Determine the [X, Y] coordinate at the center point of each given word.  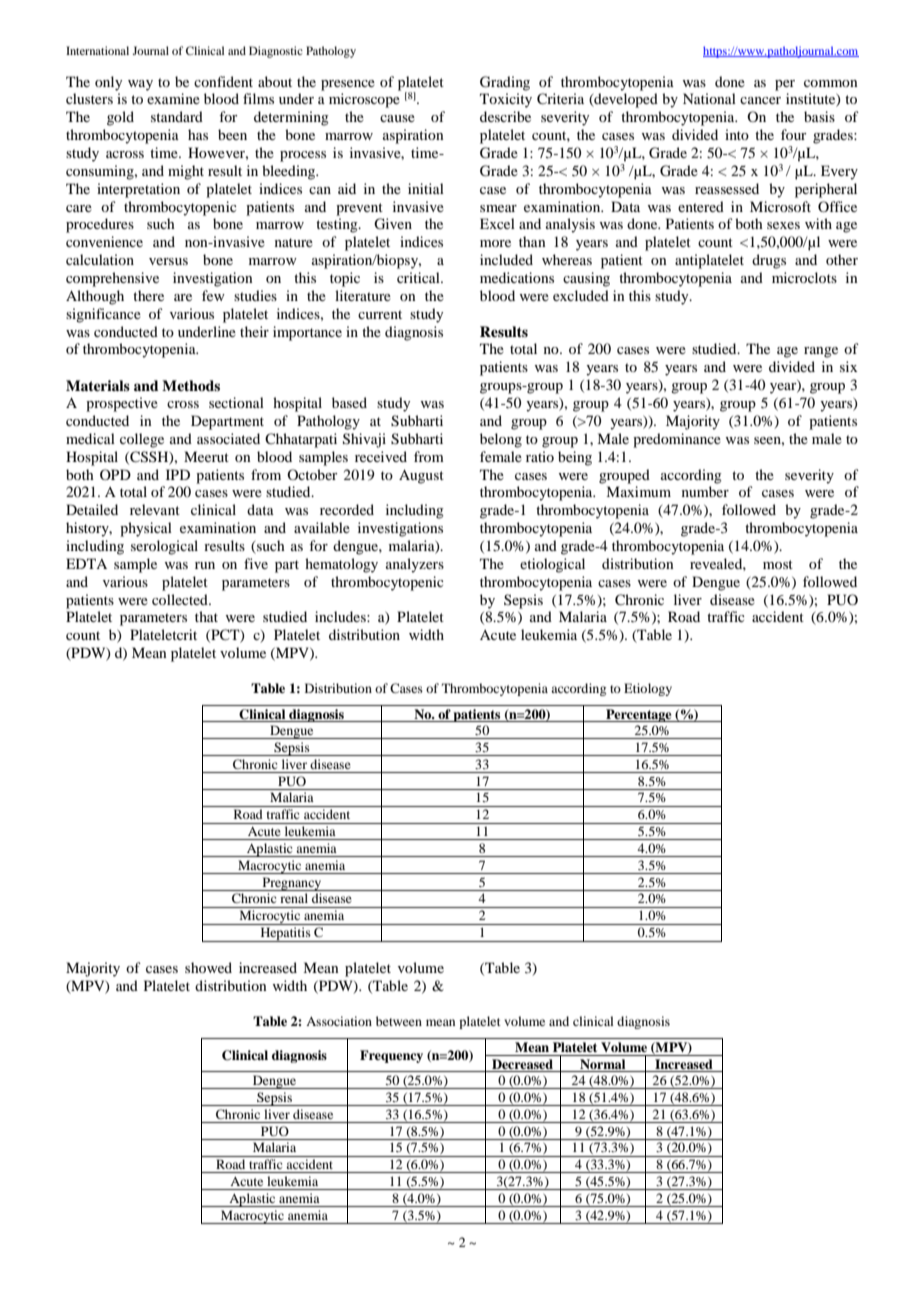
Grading [505, 83]
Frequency [391, 1056]
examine [173, 98]
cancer [760, 100]
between [399, 1021]
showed [208, 967]
